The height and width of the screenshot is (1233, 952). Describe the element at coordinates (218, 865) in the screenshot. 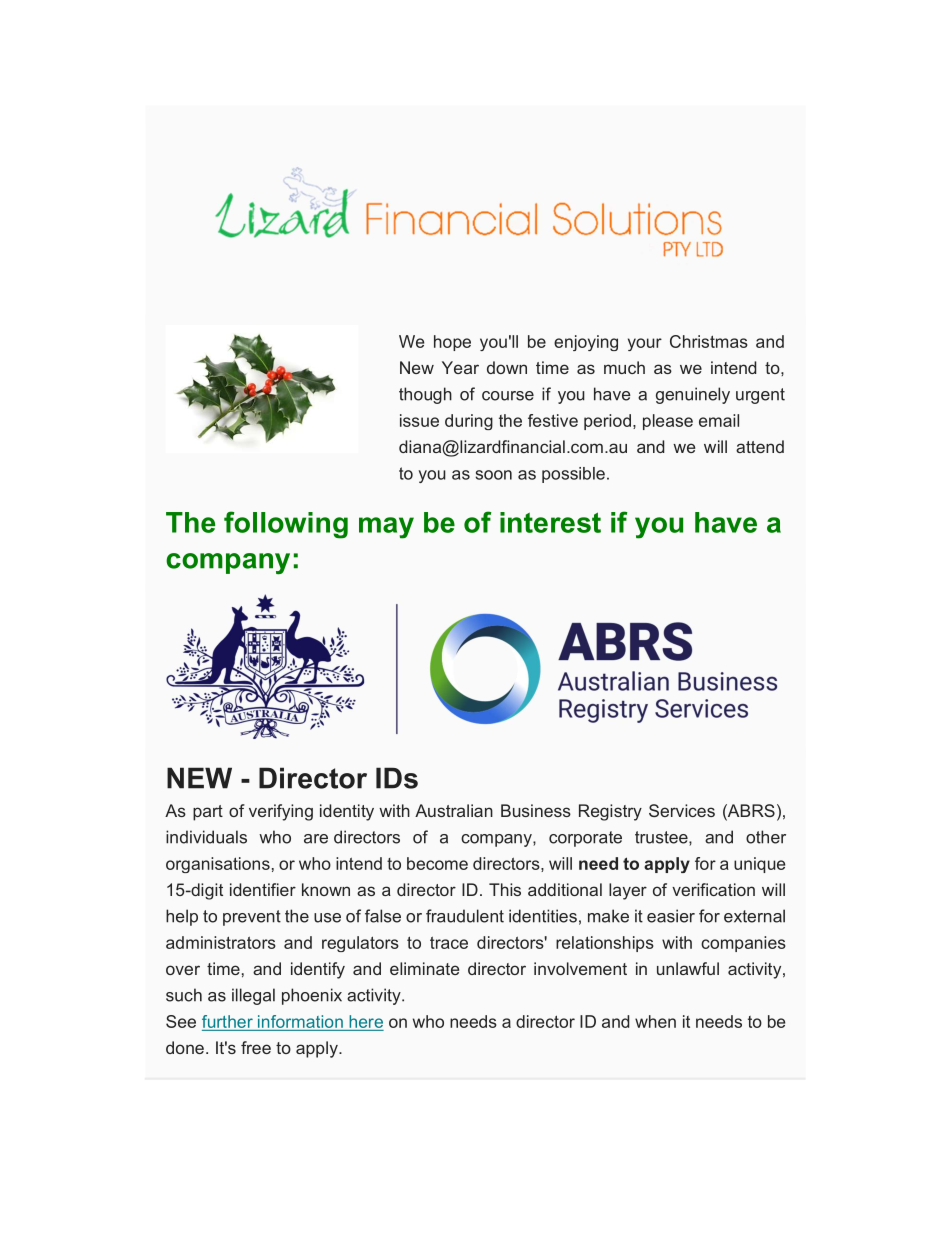

I see `organisations` at that location.
